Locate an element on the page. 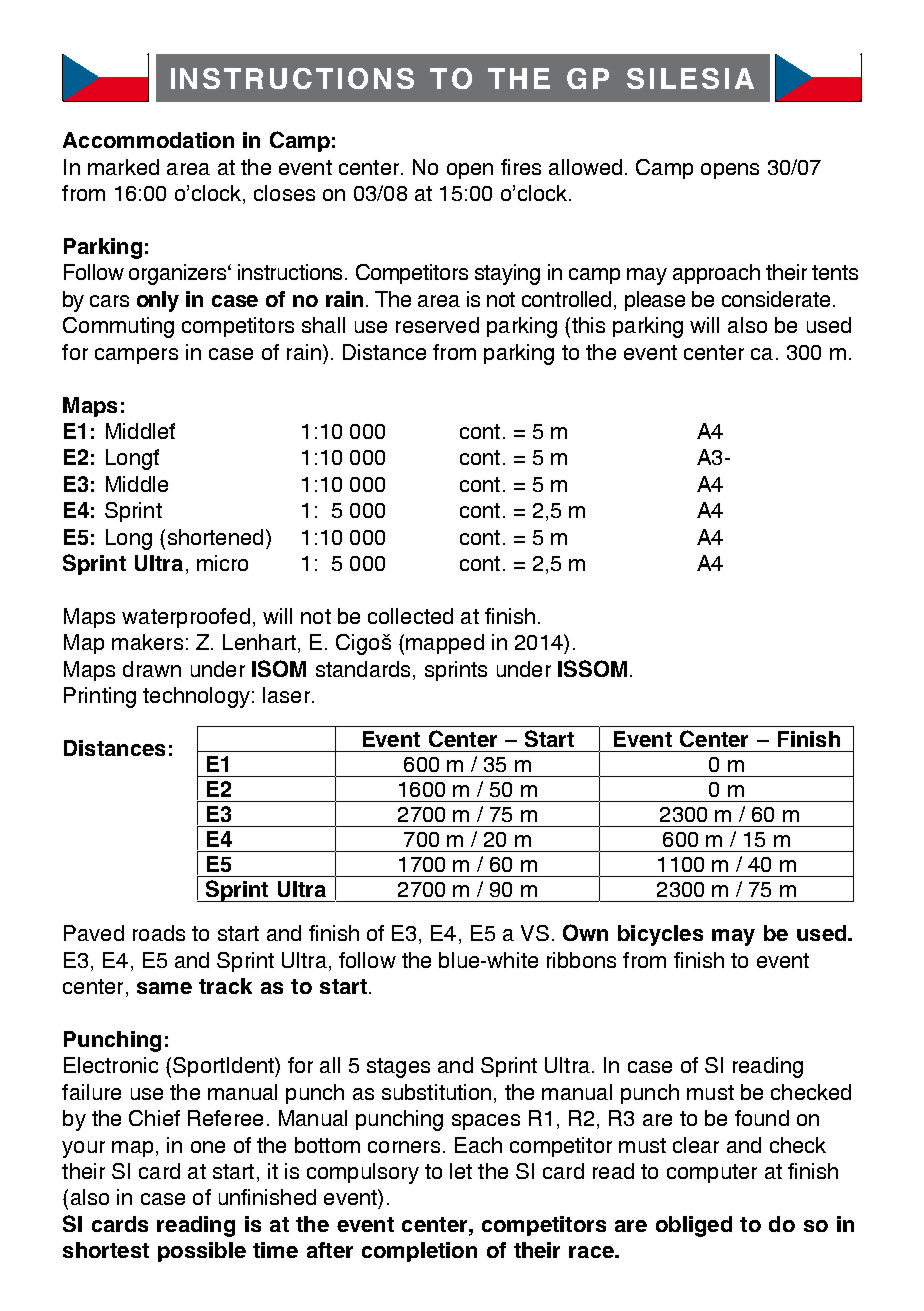  found is located at coordinates (762, 1118).
